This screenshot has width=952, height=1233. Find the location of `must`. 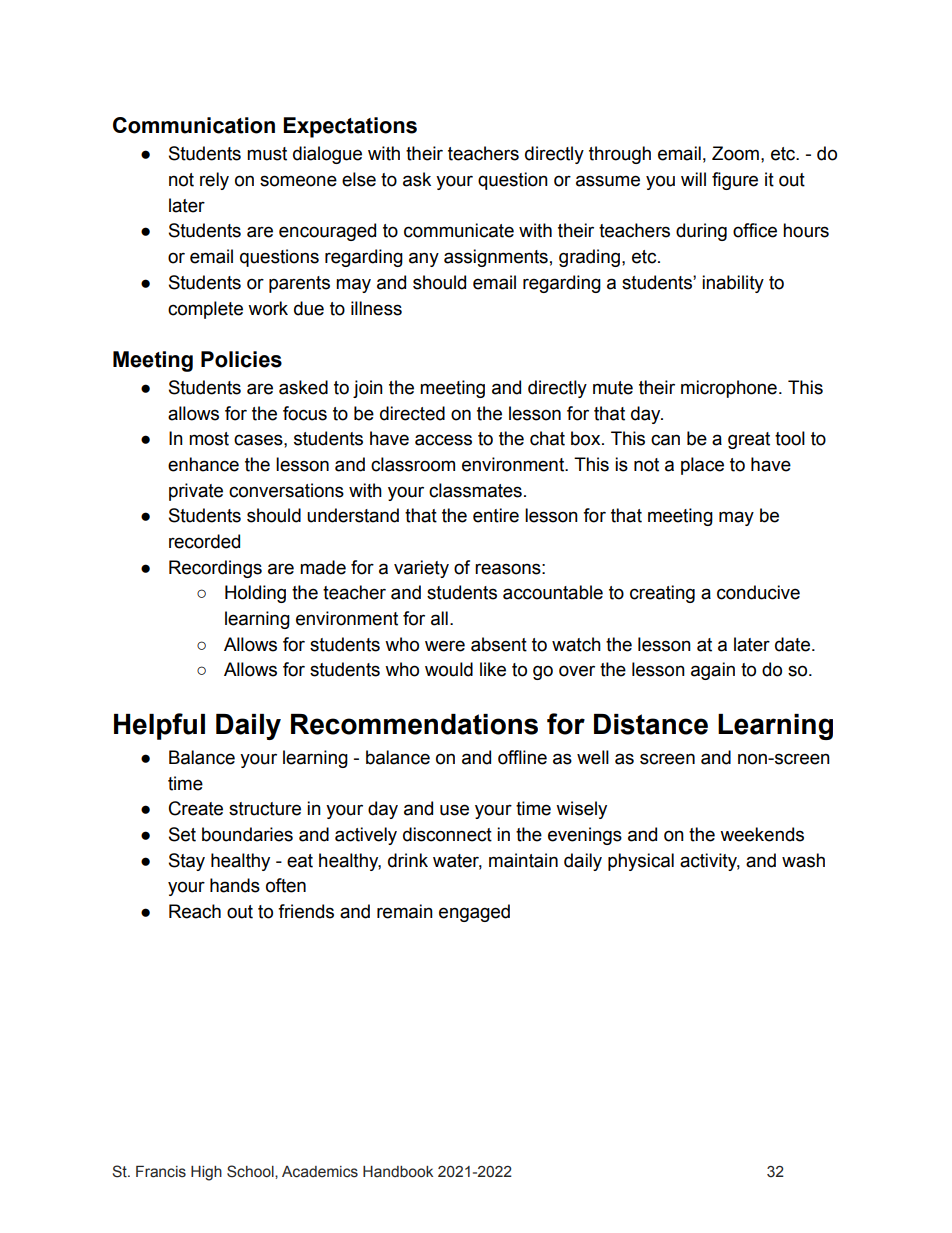

must is located at coordinates (267, 154).
